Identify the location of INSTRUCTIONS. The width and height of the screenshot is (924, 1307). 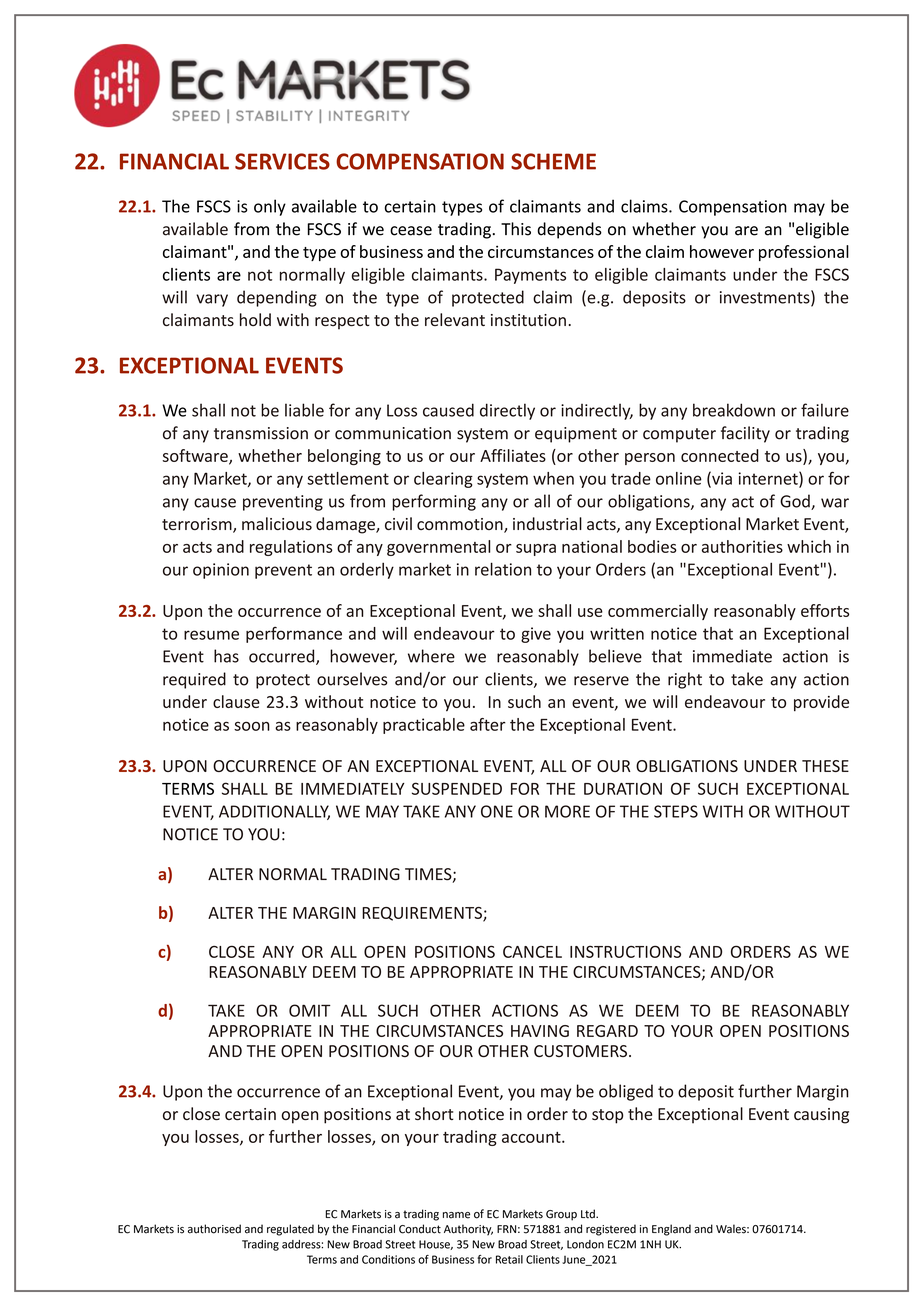
(625, 951).
